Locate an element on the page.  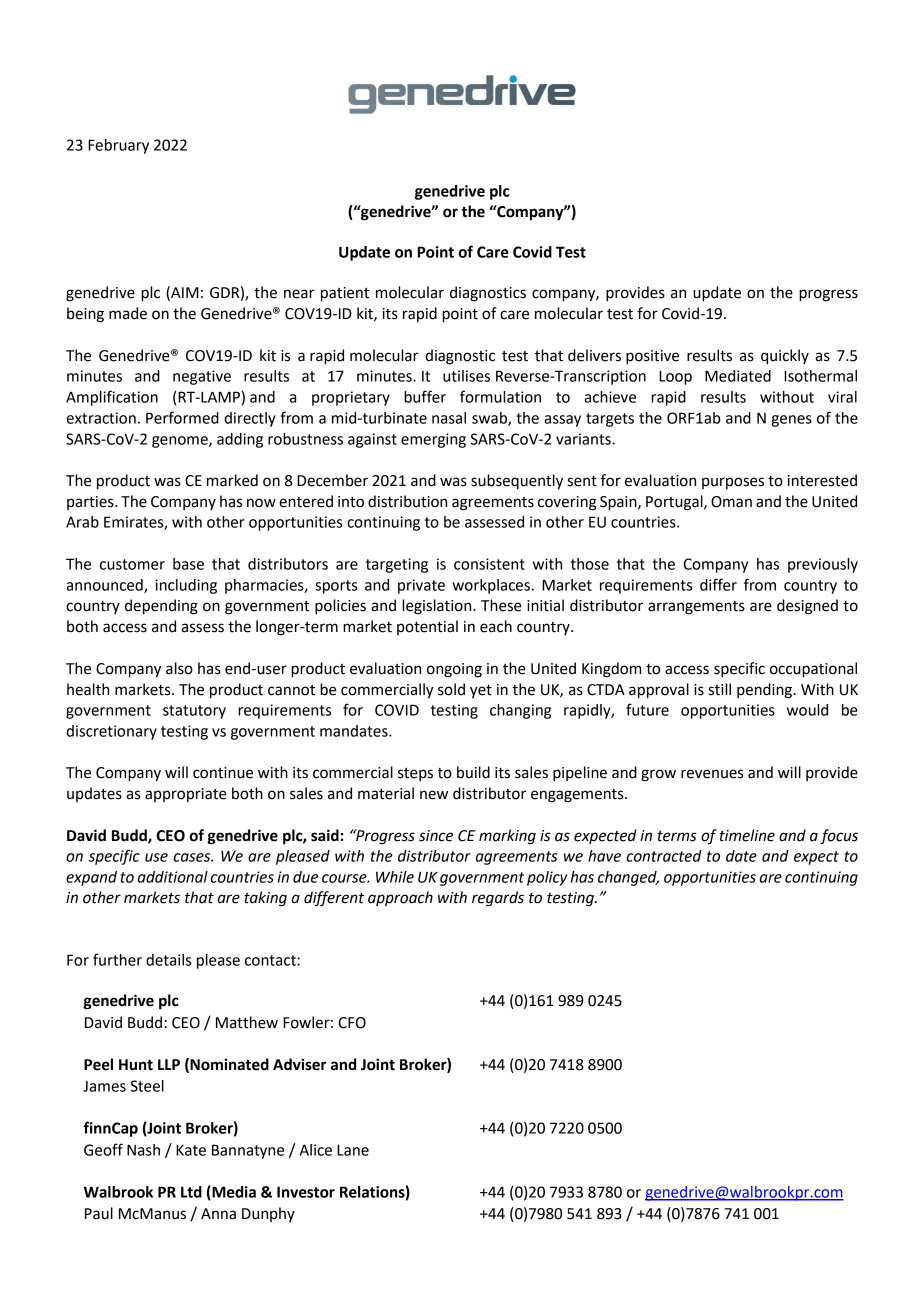
changed is located at coordinates (628, 878).
